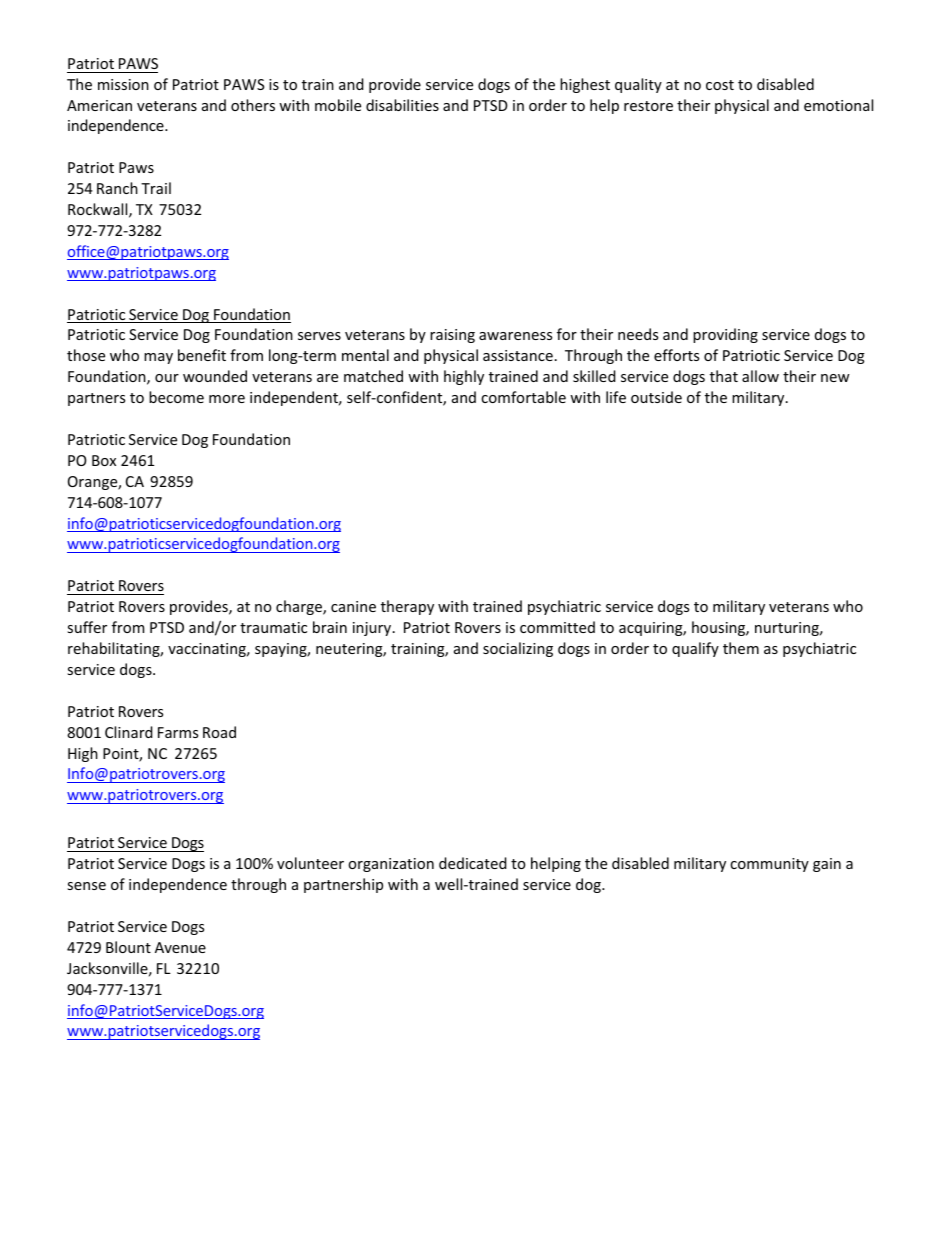 Image resolution: width=952 pixels, height=1233 pixels. I want to click on mission, so click(123, 84).
